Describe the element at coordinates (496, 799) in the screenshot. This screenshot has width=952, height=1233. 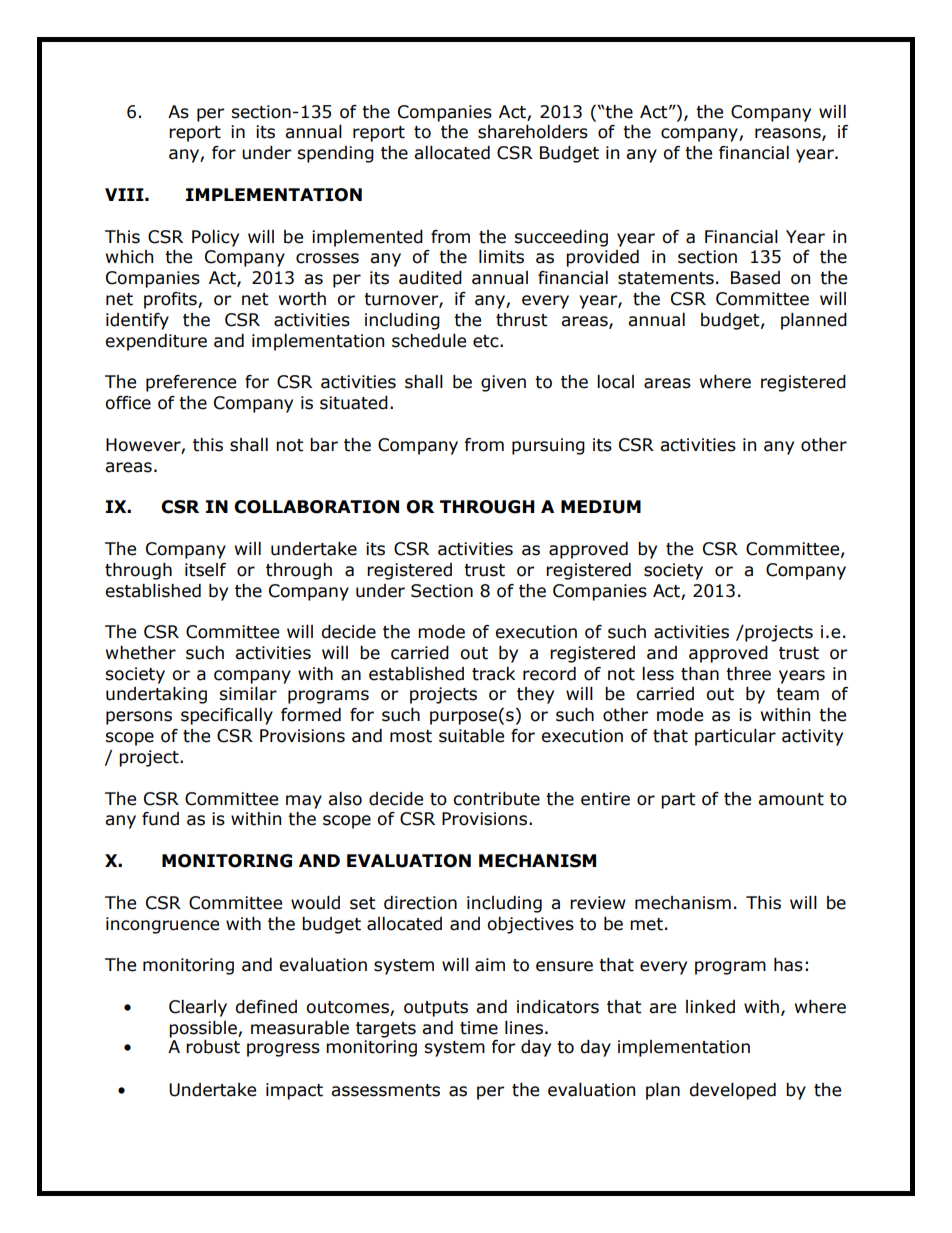
I see `contribute` at that location.
